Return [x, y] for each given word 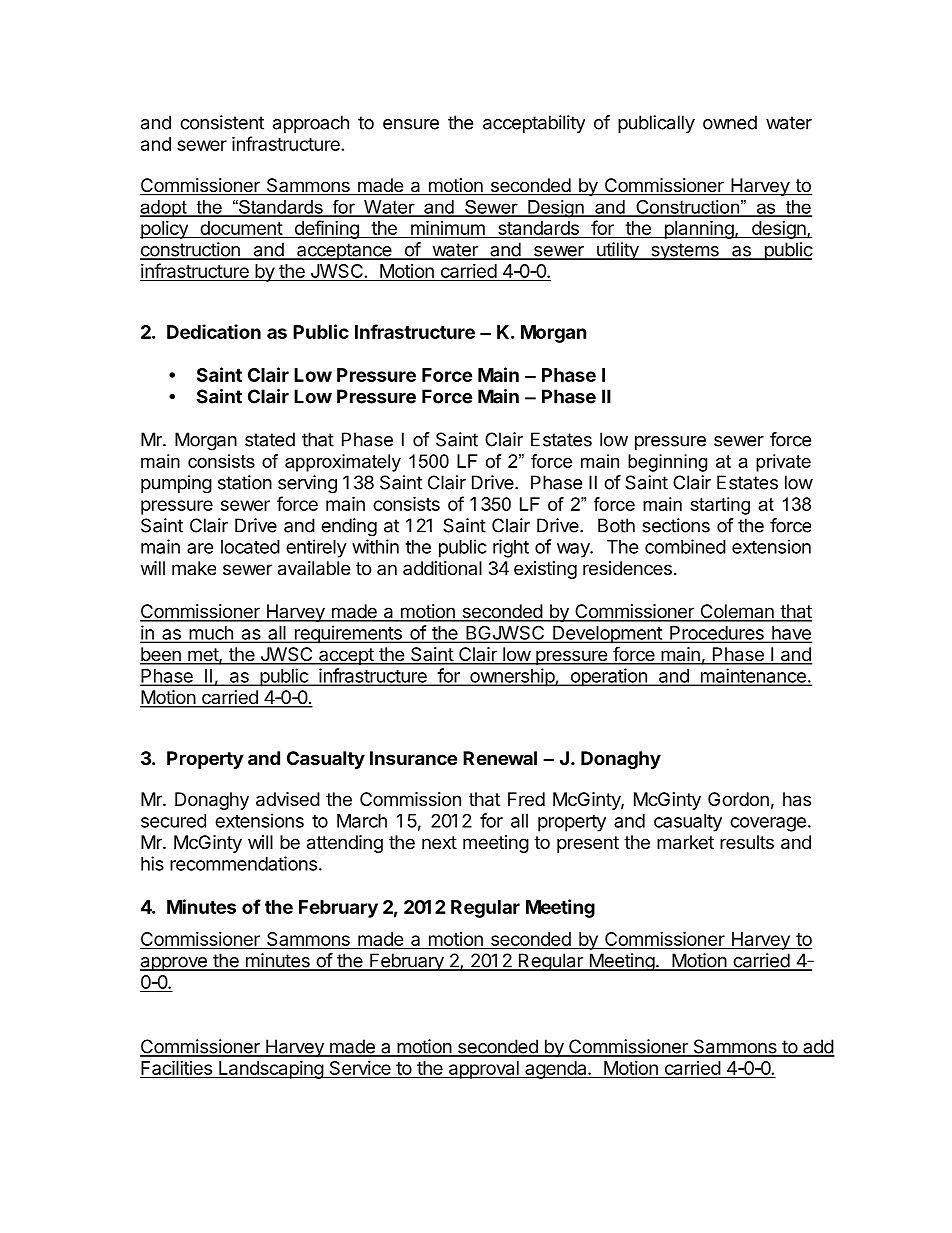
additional [442, 568]
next [439, 842]
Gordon [738, 799]
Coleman [737, 612]
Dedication [214, 331]
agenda [556, 1070]
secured [173, 821]
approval [483, 1070]
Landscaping [271, 1070]
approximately [343, 463]
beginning [667, 463]
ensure [411, 124]
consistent [222, 122]
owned [730, 122]
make [194, 568]
